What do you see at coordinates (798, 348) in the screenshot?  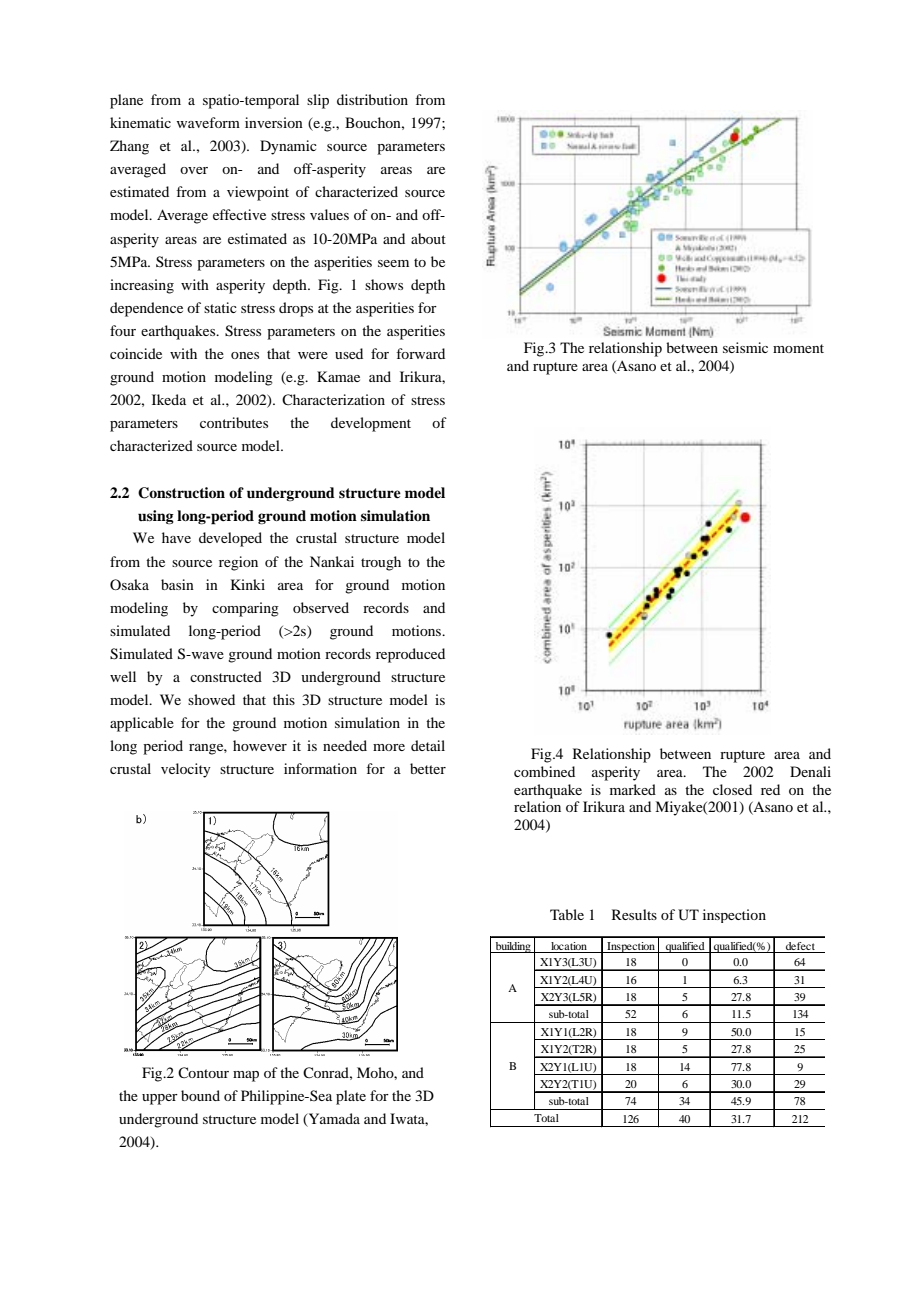 I see `moment` at bounding box center [798, 348].
